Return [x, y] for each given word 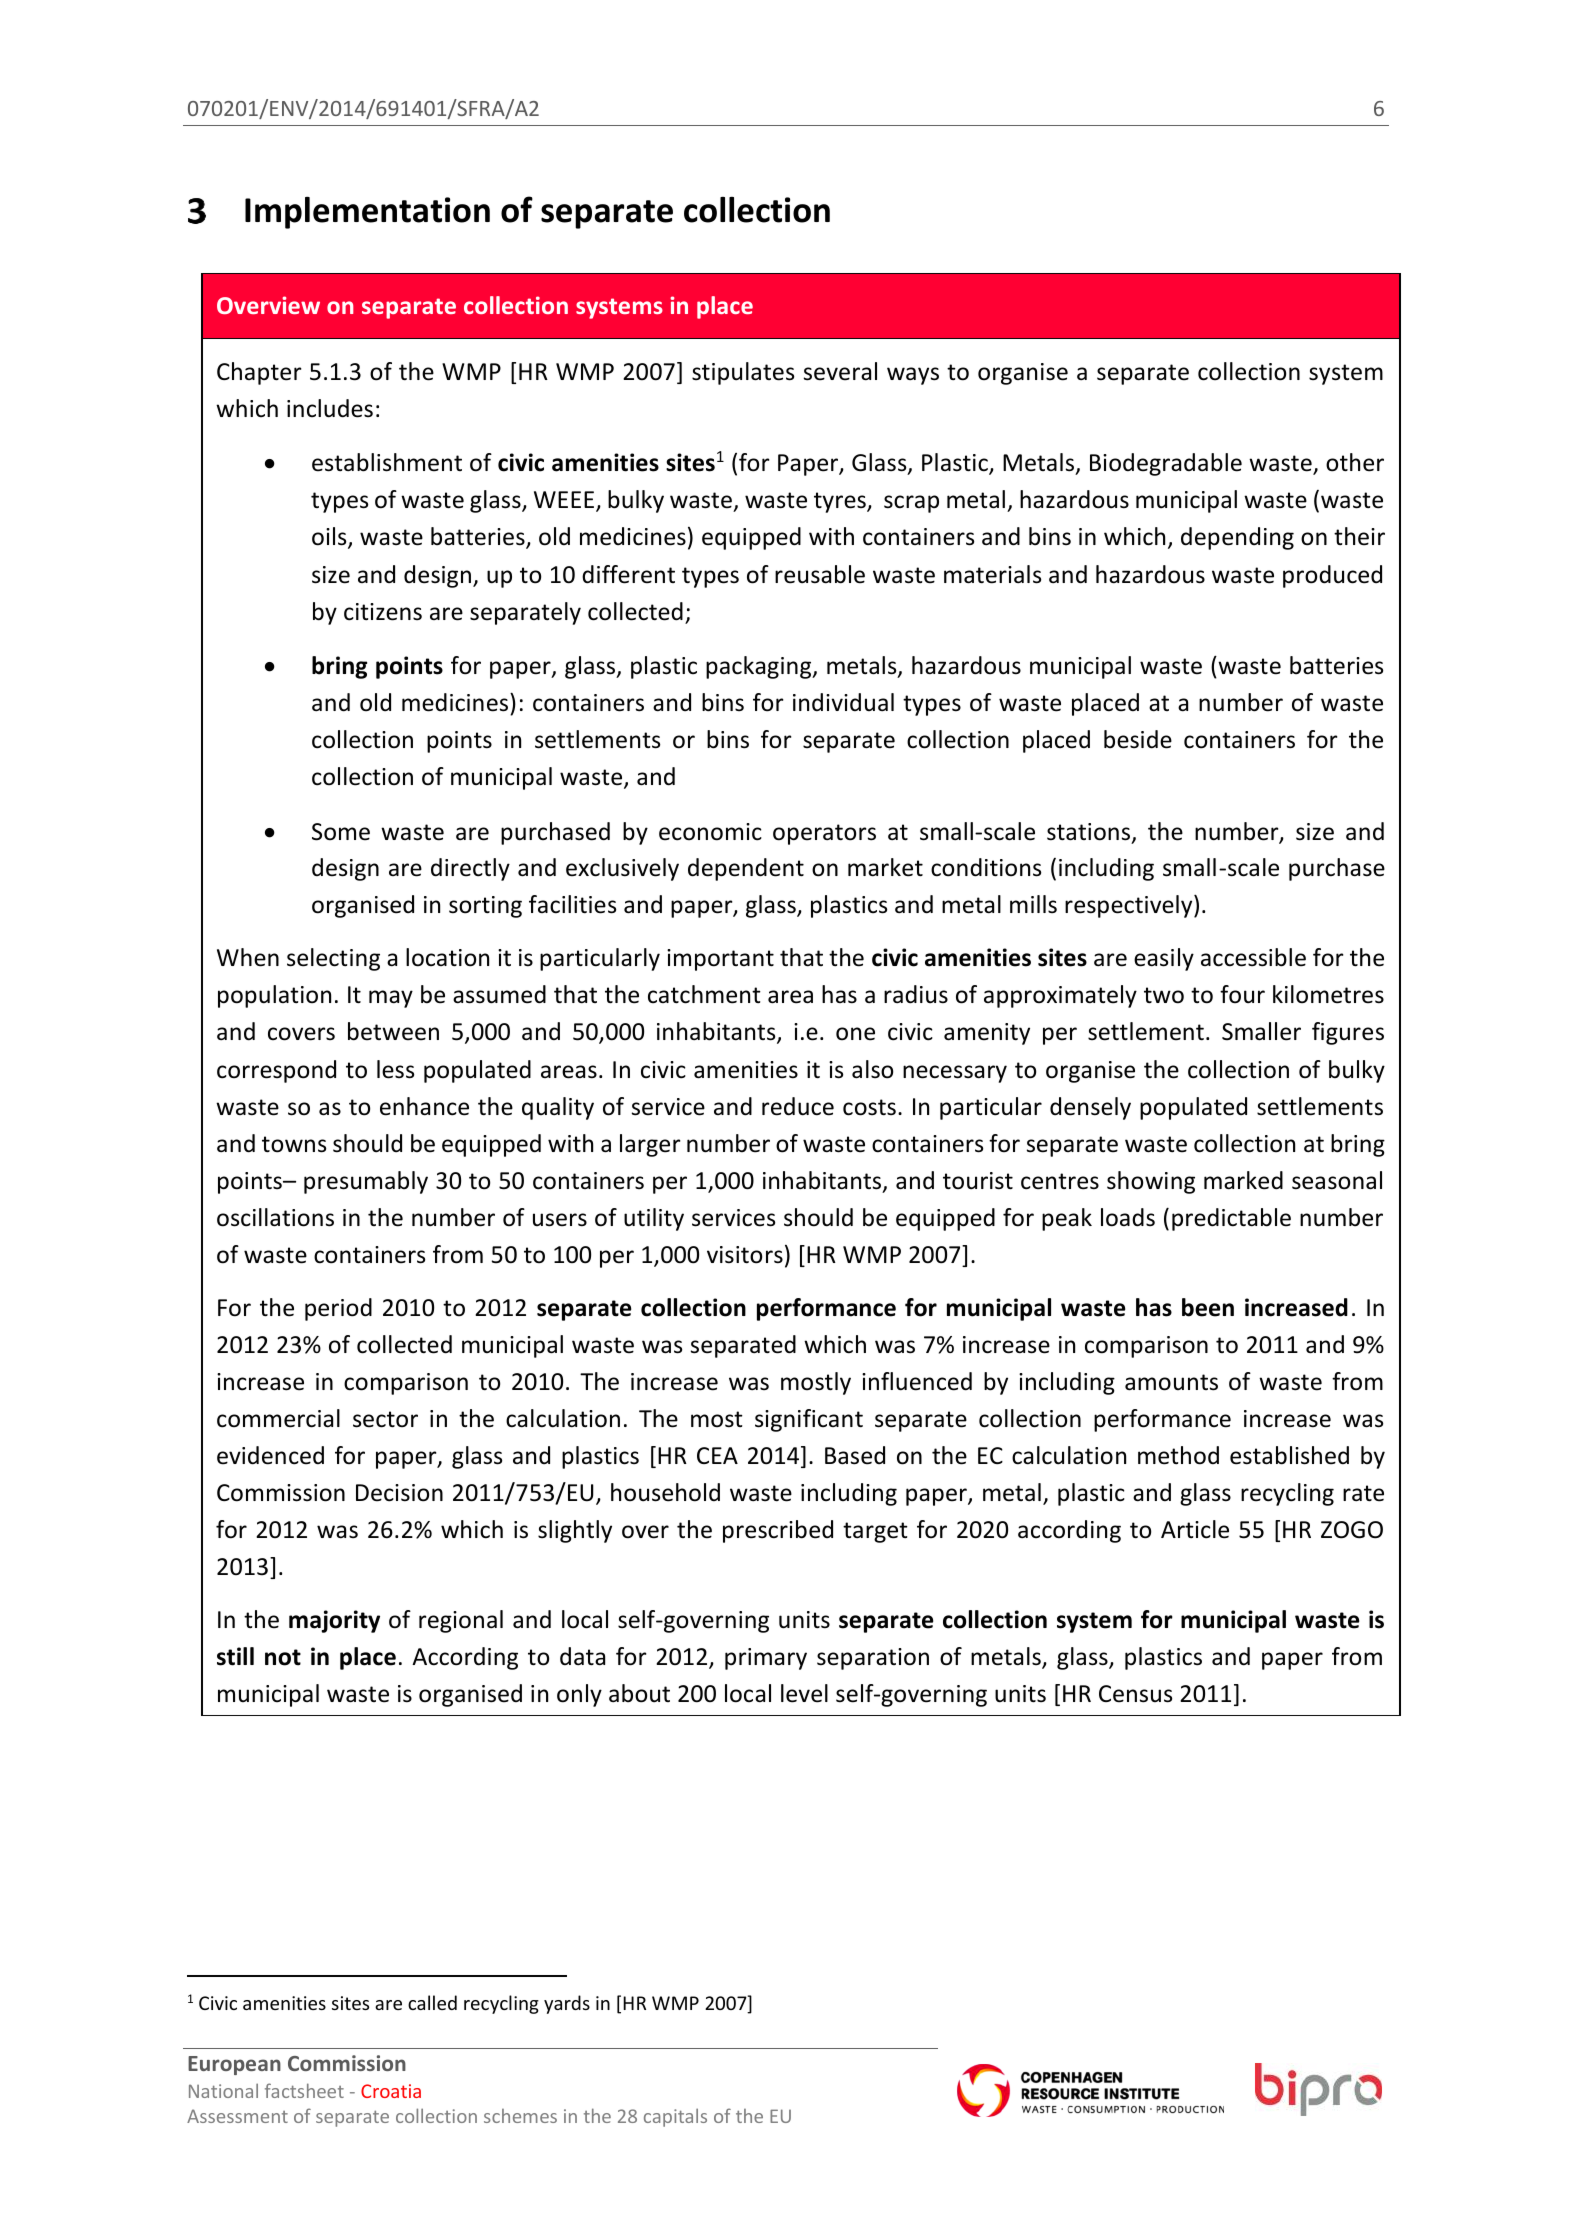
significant [809, 1420]
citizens [383, 612]
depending [1237, 538]
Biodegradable [1166, 464]
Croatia [391, 2091]
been [1208, 1307]
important [720, 960]
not [283, 1657]
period [338, 1309]
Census [1135, 1694]
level [804, 1693]
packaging [760, 667]
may [391, 999]
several [840, 371]
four [1242, 994]
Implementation [367, 213]
